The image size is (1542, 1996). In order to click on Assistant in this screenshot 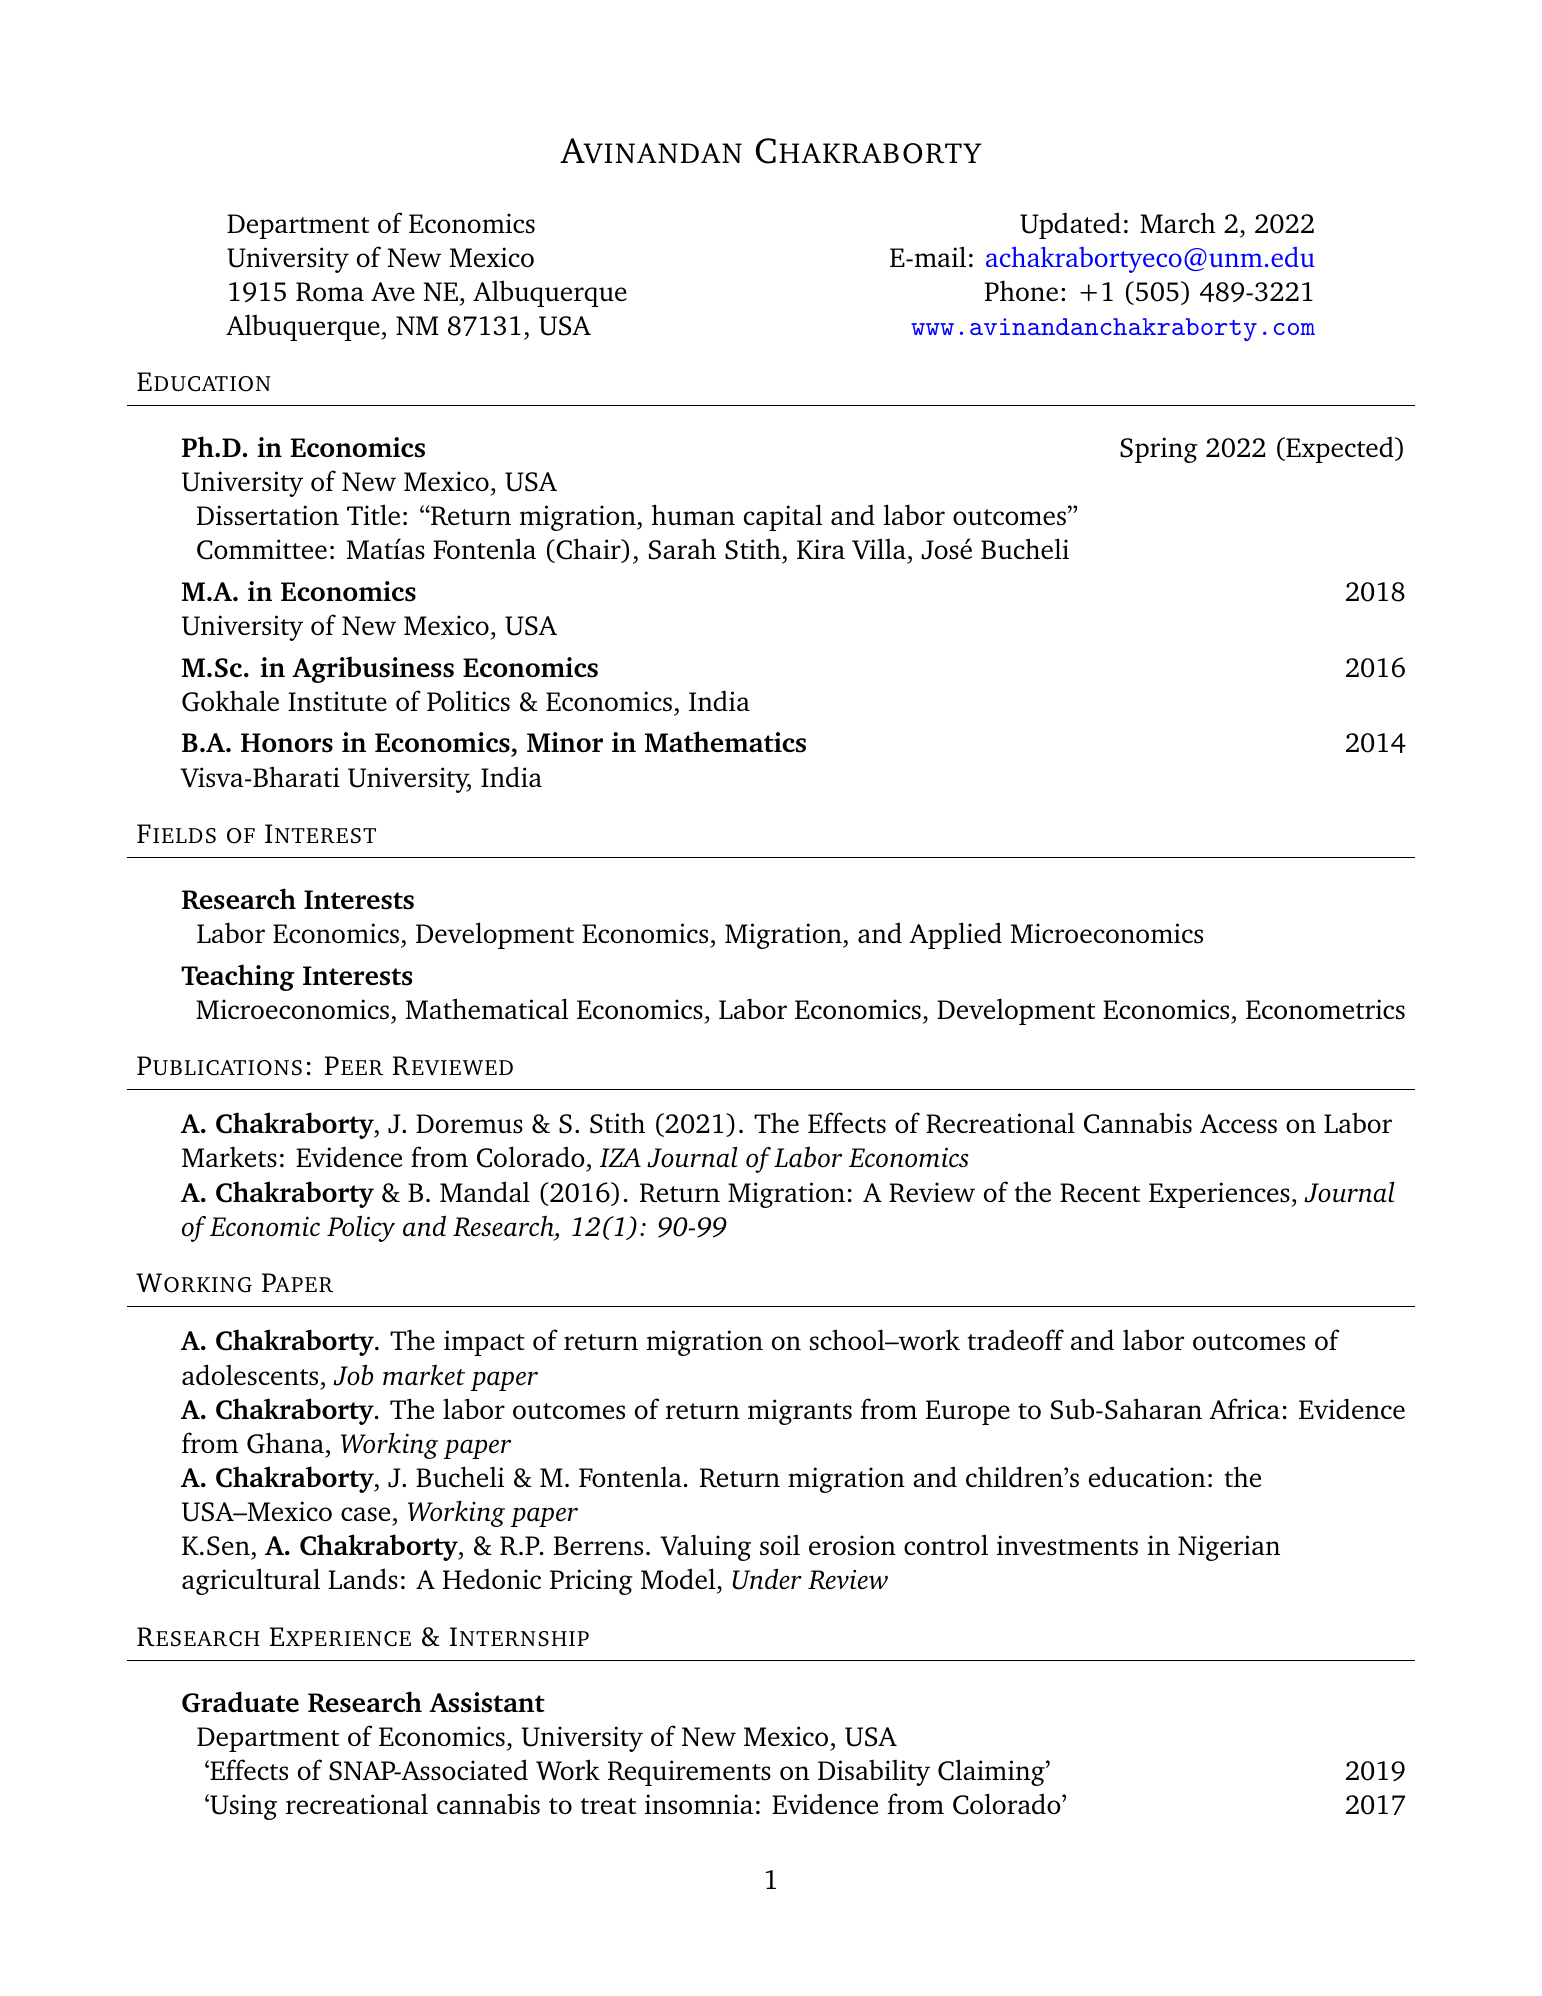, I will do `click(487, 1702)`.
